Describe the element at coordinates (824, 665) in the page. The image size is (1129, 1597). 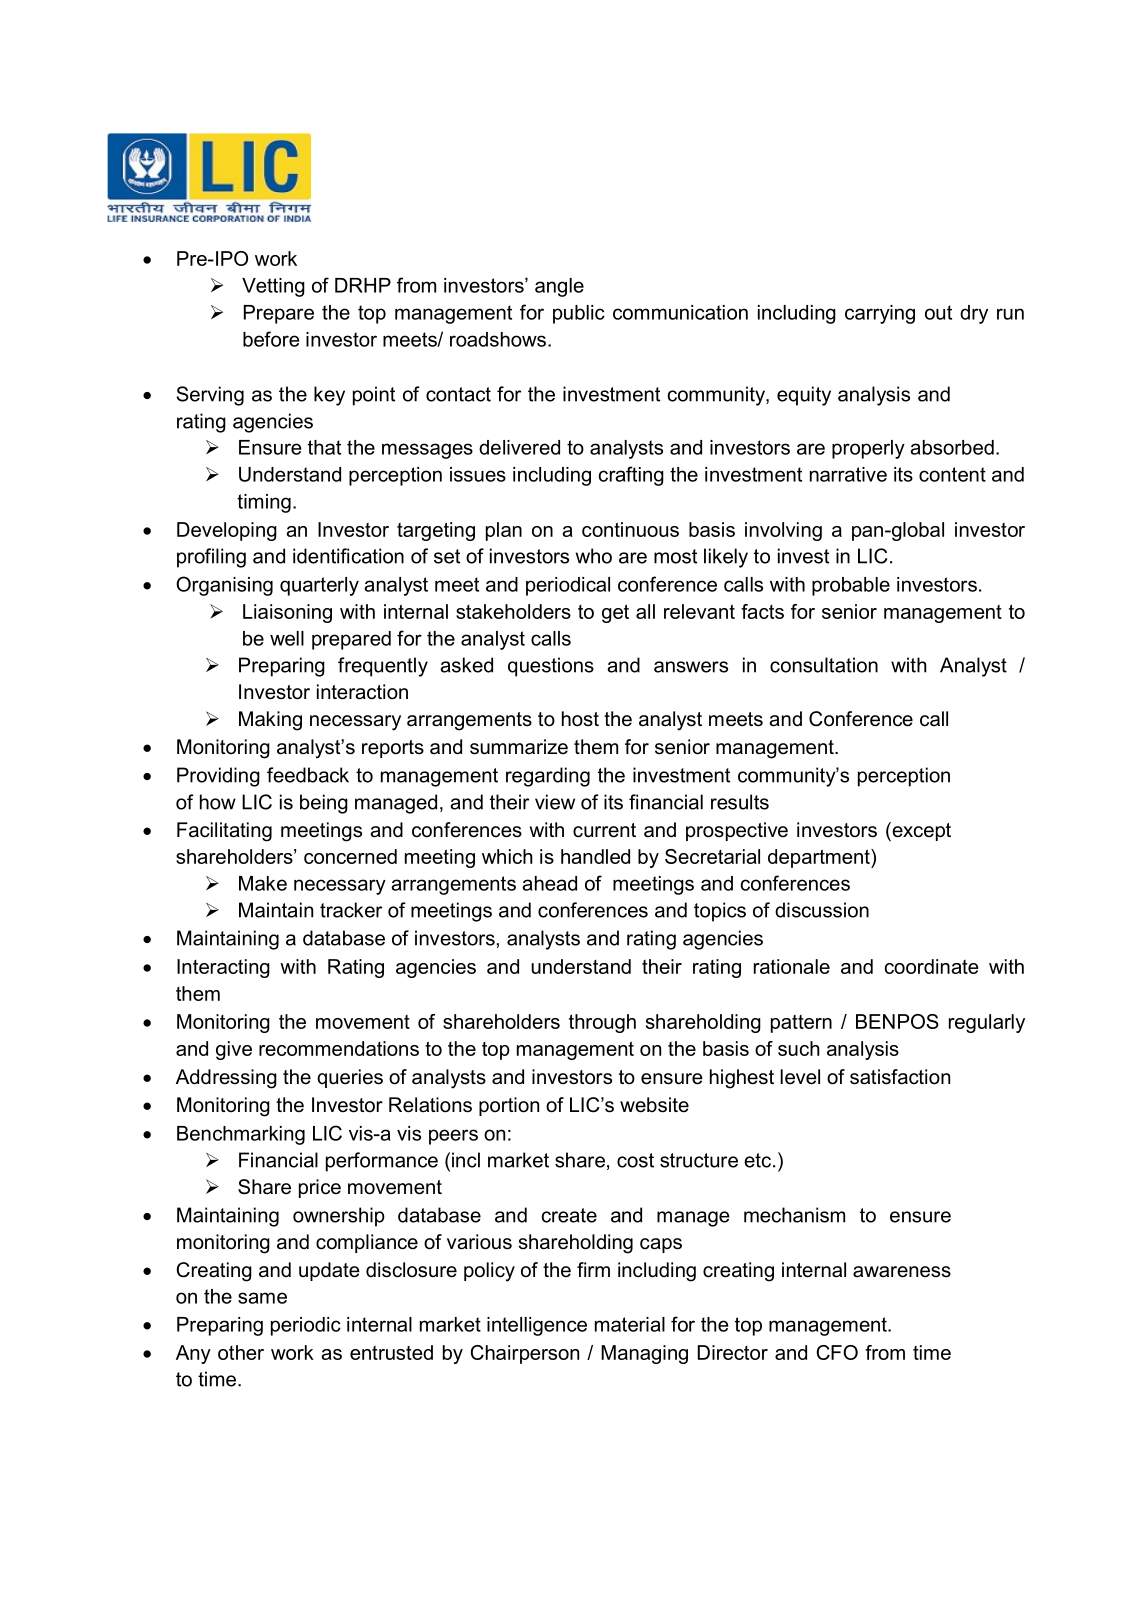
I see `consultation` at that location.
